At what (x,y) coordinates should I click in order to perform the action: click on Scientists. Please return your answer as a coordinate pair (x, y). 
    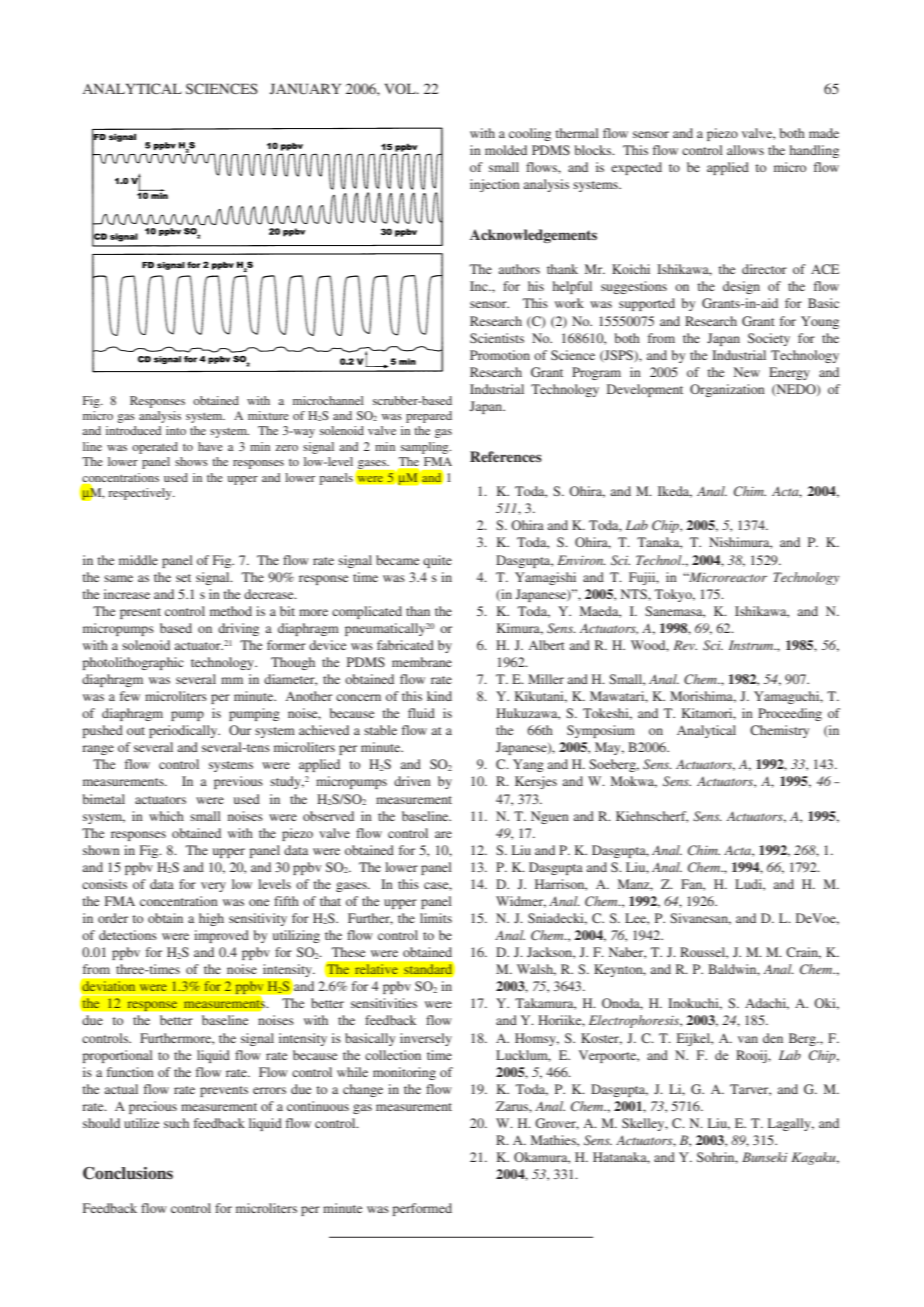
    Looking at the image, I should click on (497, 338).
